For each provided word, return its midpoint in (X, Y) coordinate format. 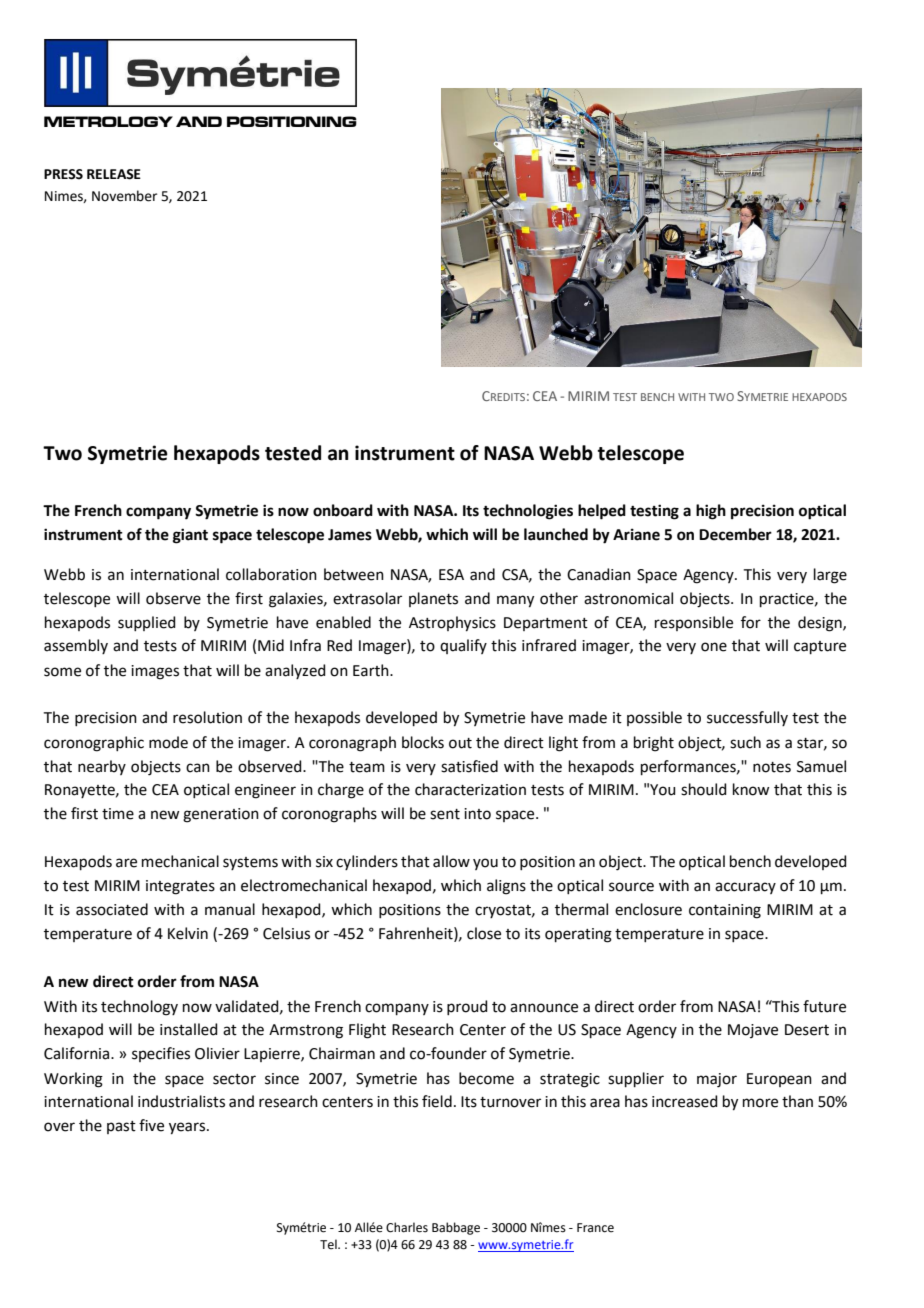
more (760, 1103)
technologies (528, 512)
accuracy (745, 888)
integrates (180, 887)
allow (451, 861)
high (711, 512)
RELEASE (114, 174)
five (151, 1125)
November (124, 196)
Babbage (456, 1228)
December (735, 534)
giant (190, 536)
